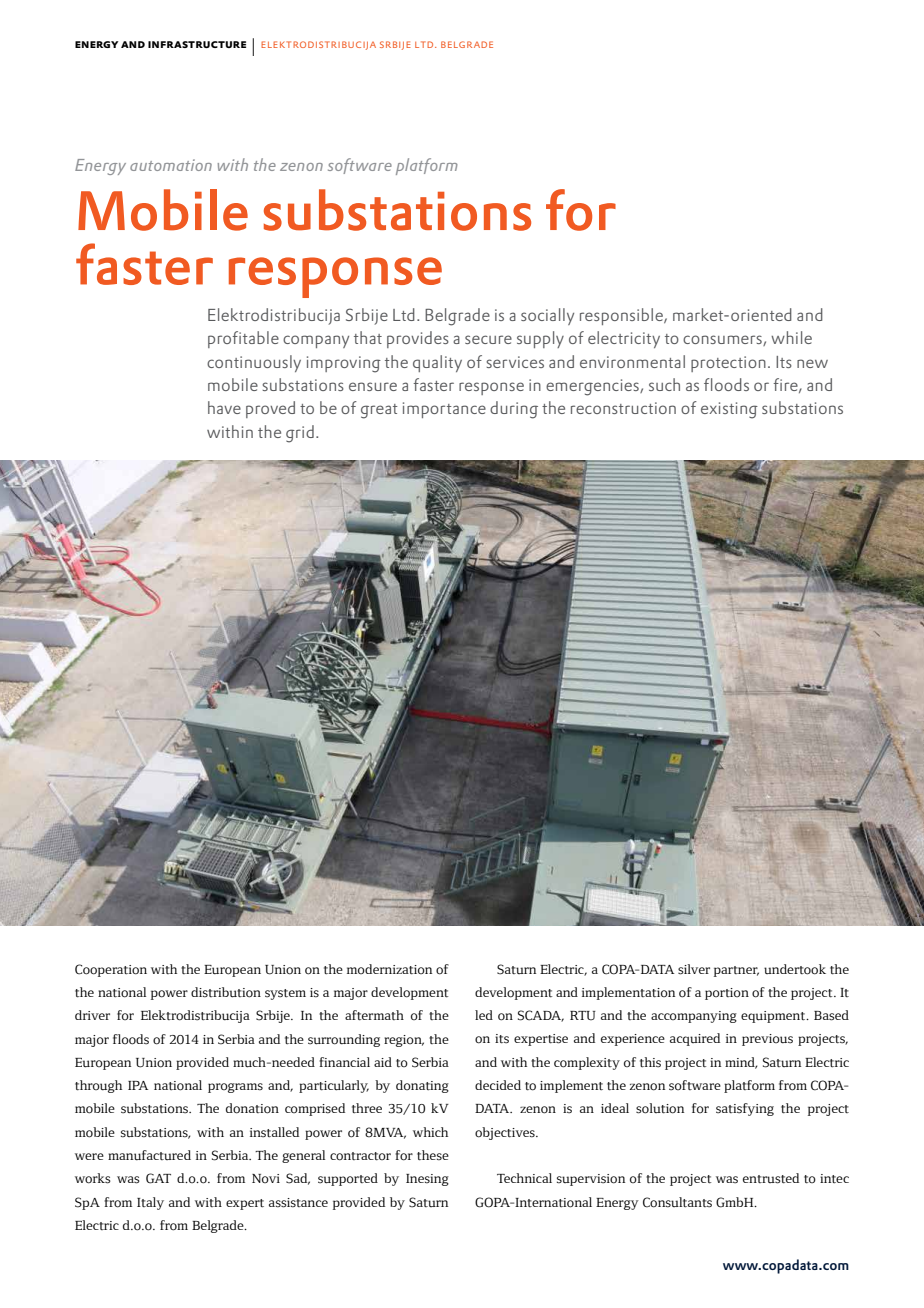  What do you see at coordinates (158, 1178) in the screenshot?
I see `GAT` at bounding box center [158, 1178].
